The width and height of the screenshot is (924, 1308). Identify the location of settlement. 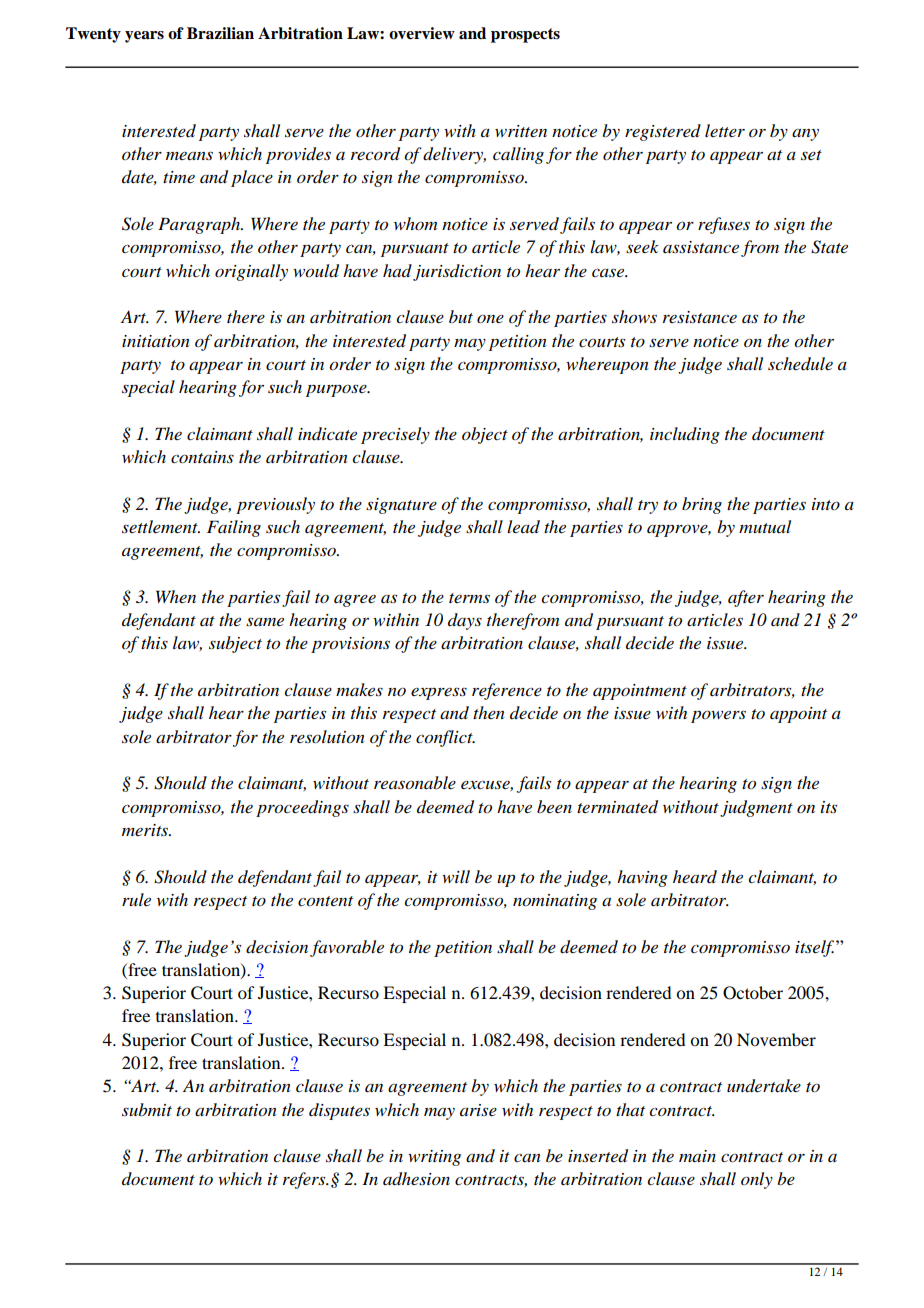
(161, 526).
